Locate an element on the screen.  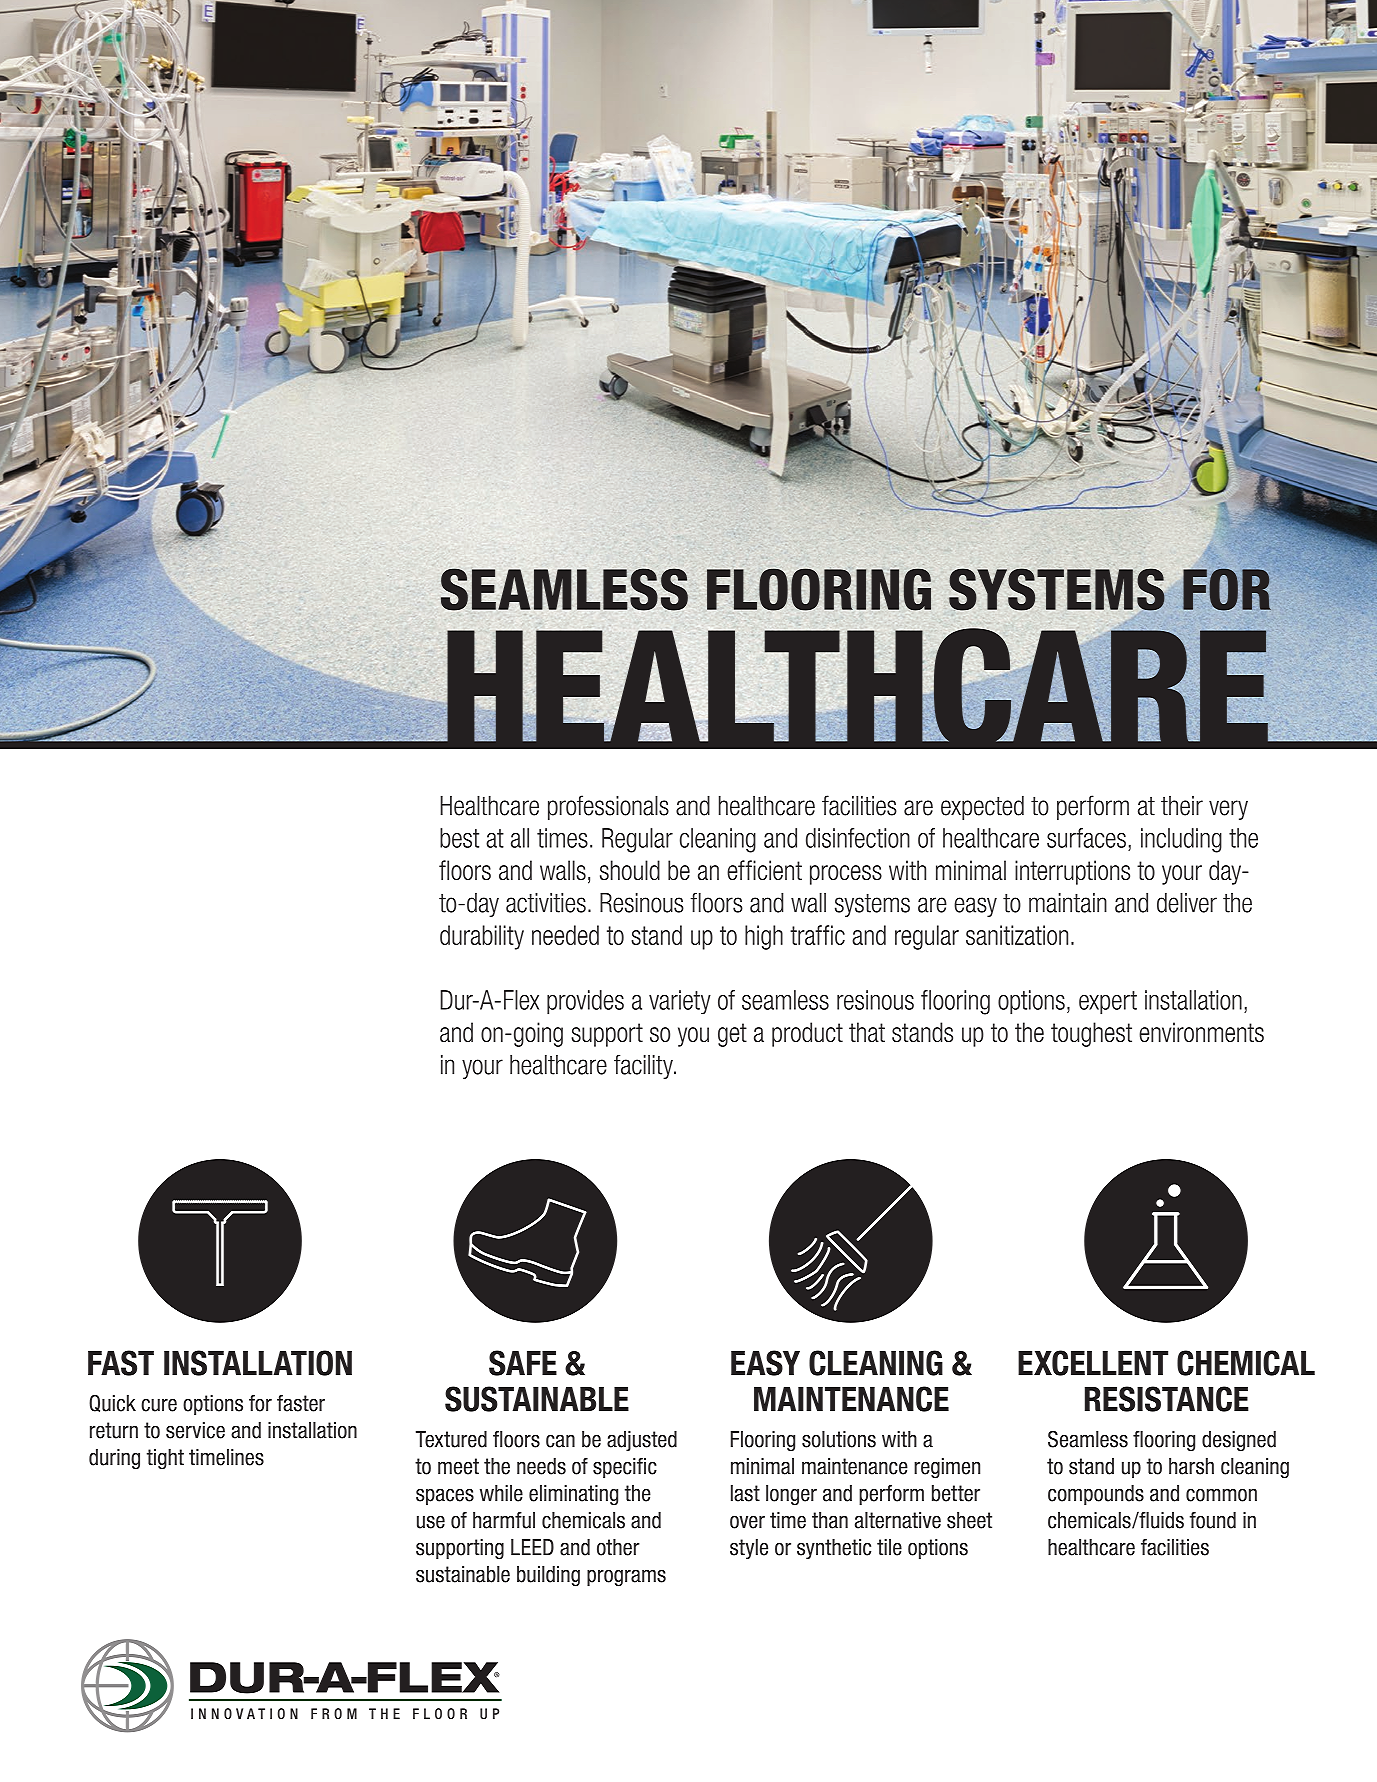
get is located at coordinates (732, 1035).
